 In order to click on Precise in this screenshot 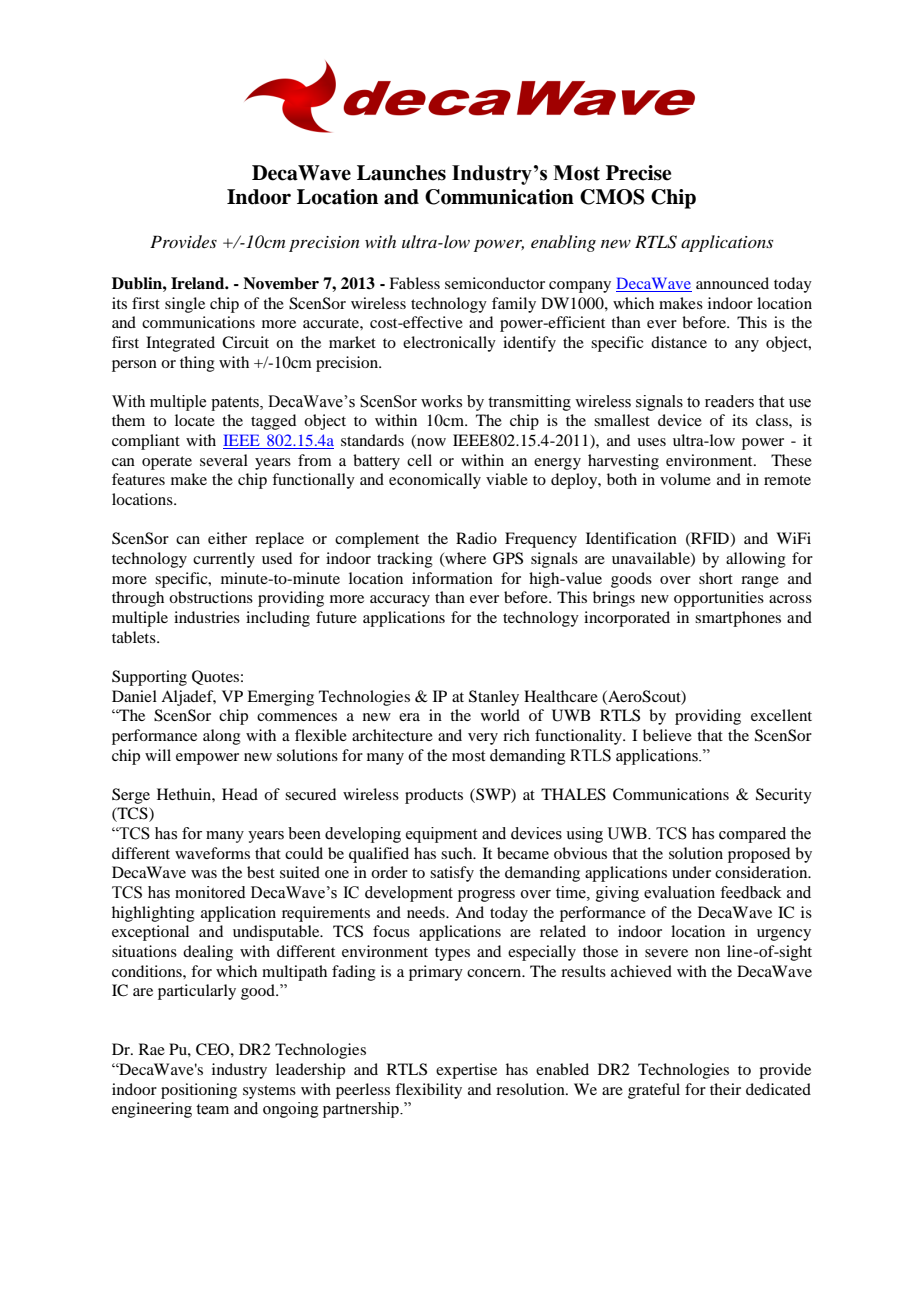, I will do `click(638, 173)`.
